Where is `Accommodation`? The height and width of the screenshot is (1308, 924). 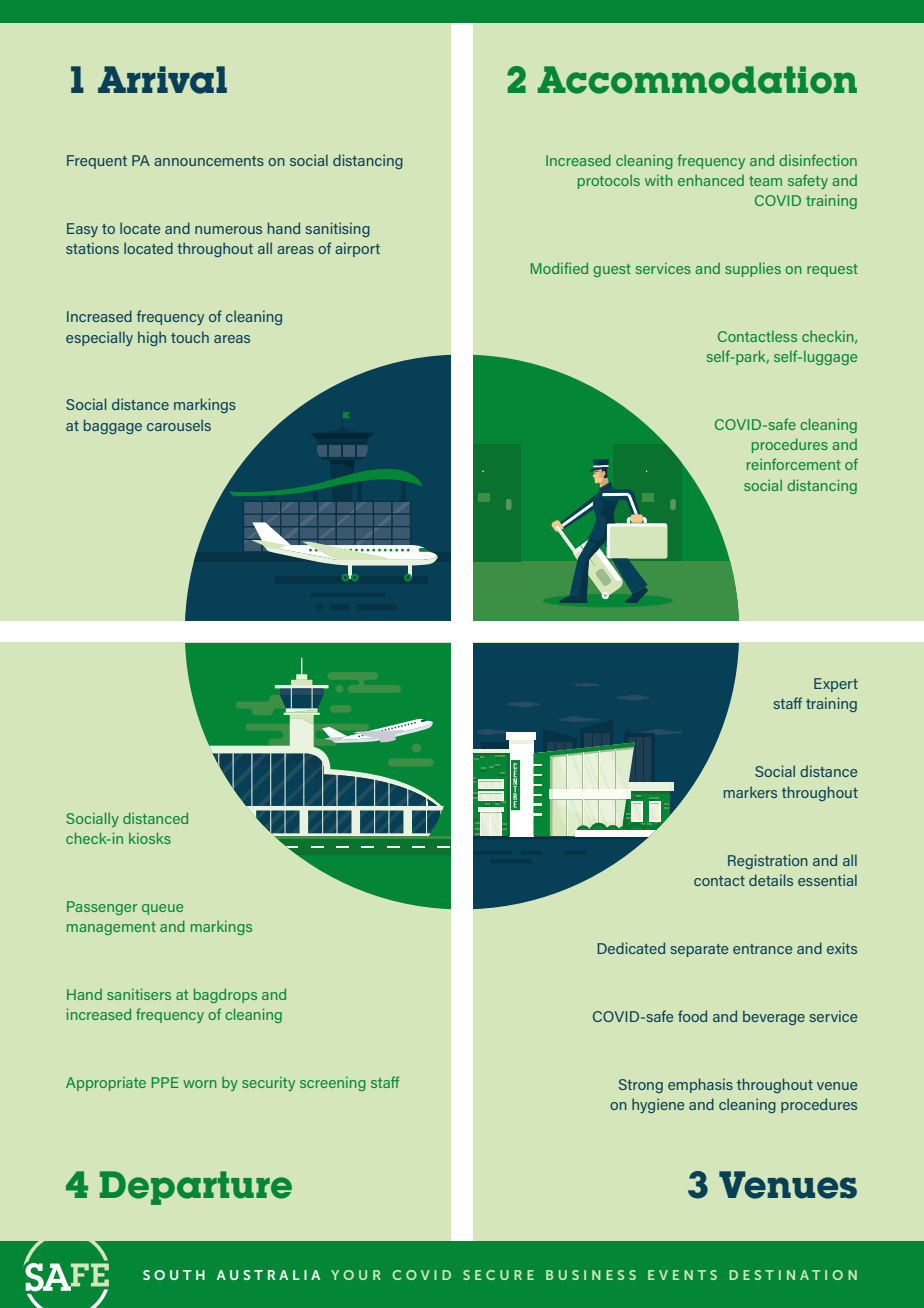 Accommodation is located at coordinates (697, 80).
